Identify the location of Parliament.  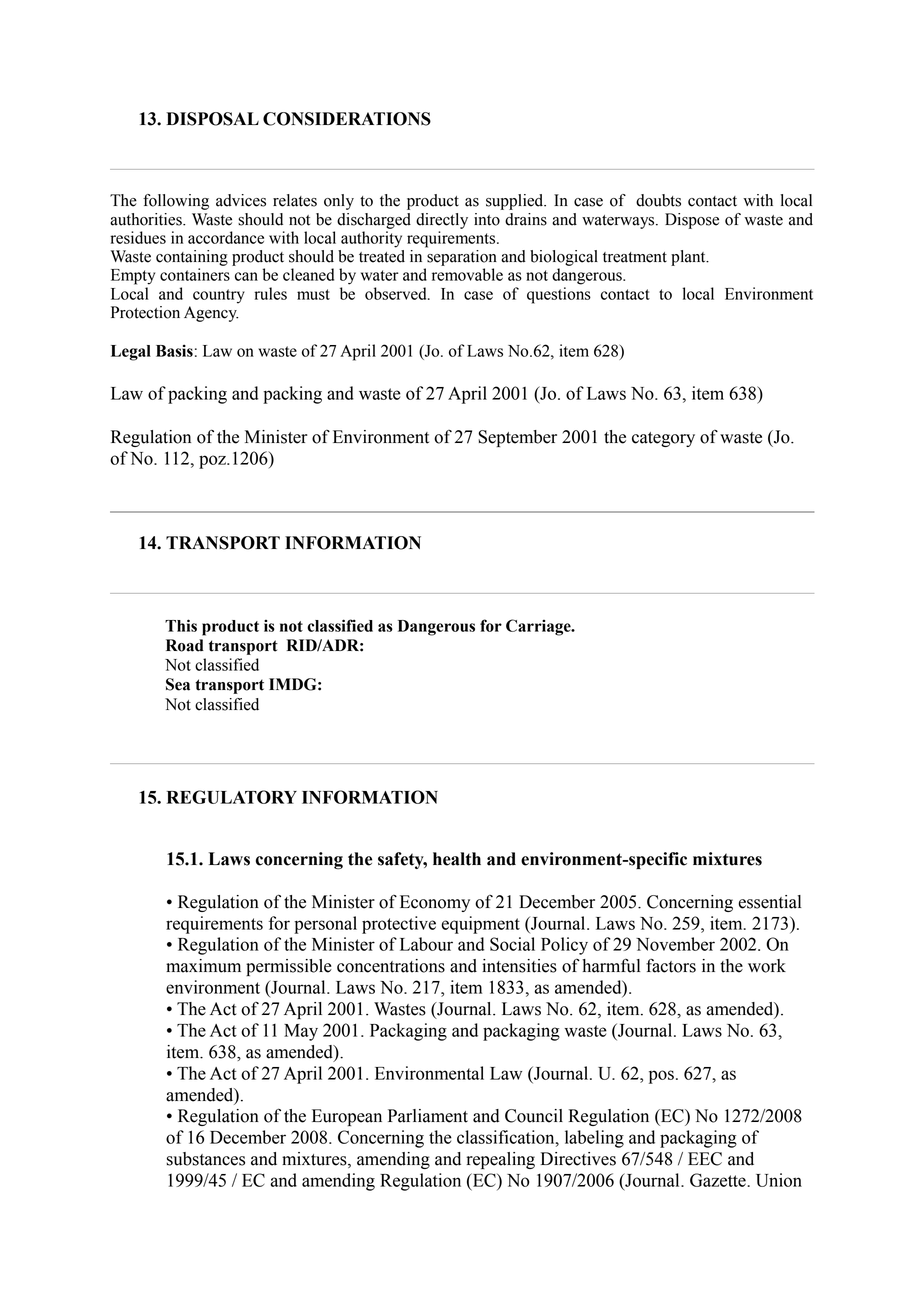
(428, 1116).
